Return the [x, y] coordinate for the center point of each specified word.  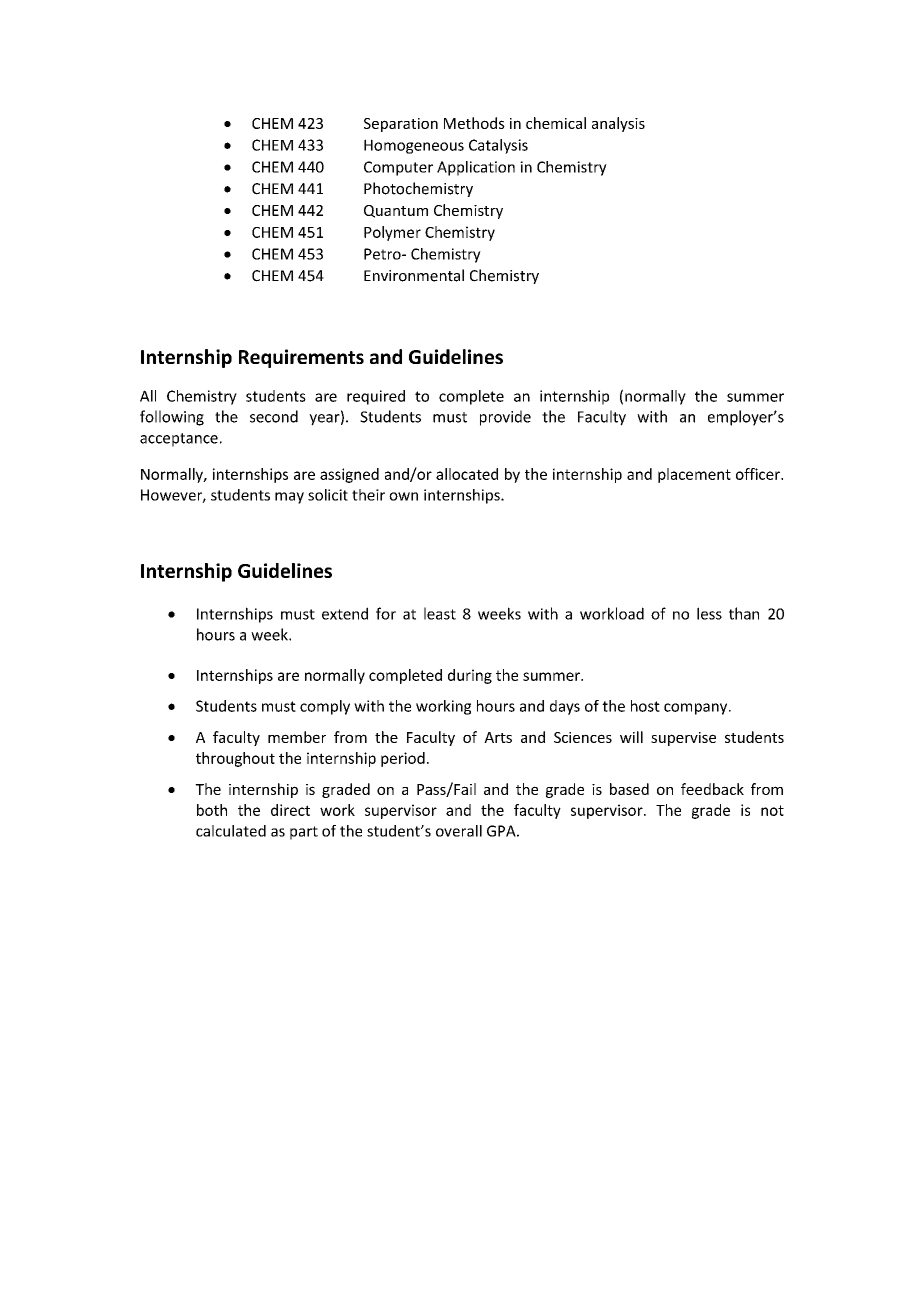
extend [345, 613]
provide [505, 418]
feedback [712, 789]
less [709, 613]
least [440, 613]
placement [694, 475]
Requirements [301, 358]
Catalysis [498, 146]
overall [459, 831]
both [212, 810]
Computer [398, 168]
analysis [618, 124]
